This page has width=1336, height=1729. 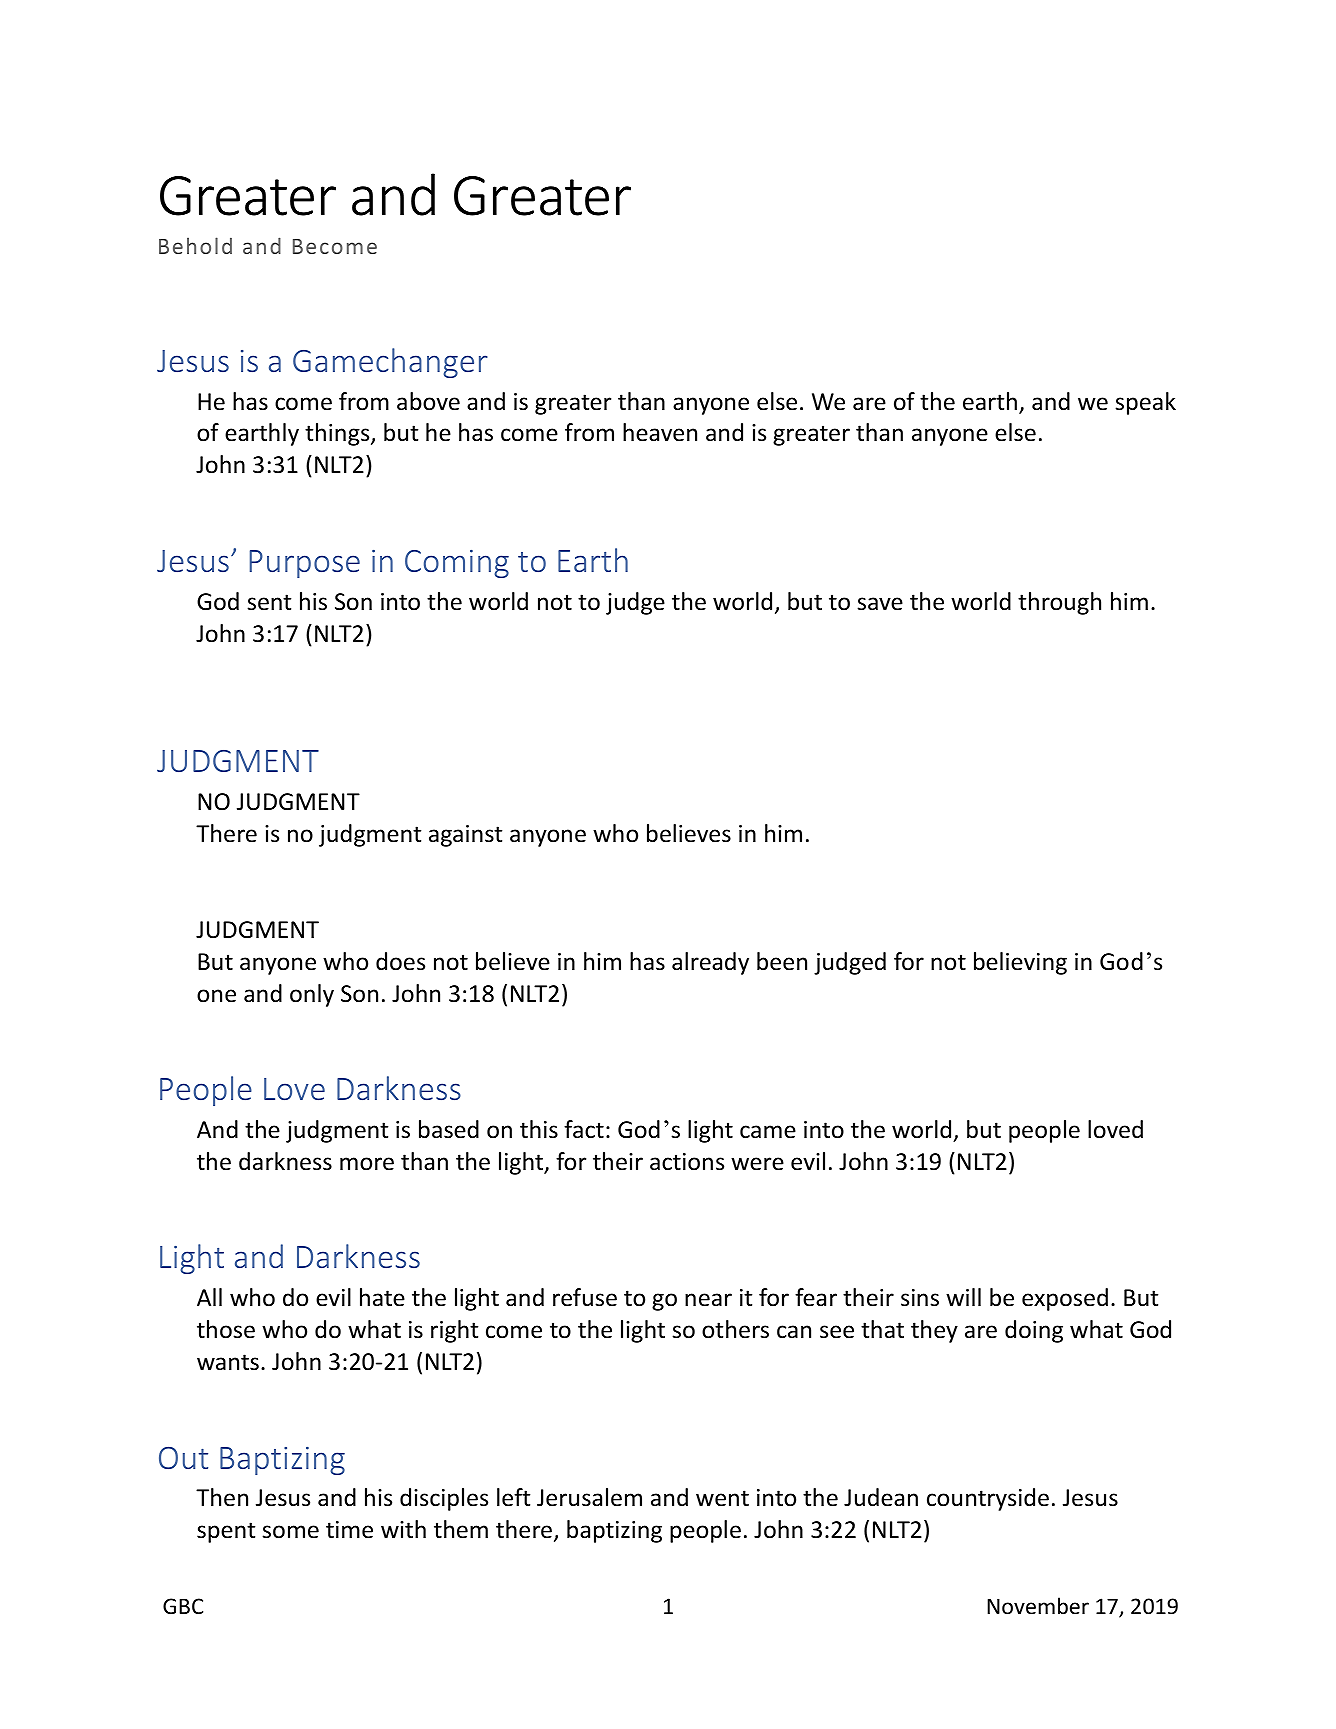 I want to click on speak, so click(x=1145, y=403).
